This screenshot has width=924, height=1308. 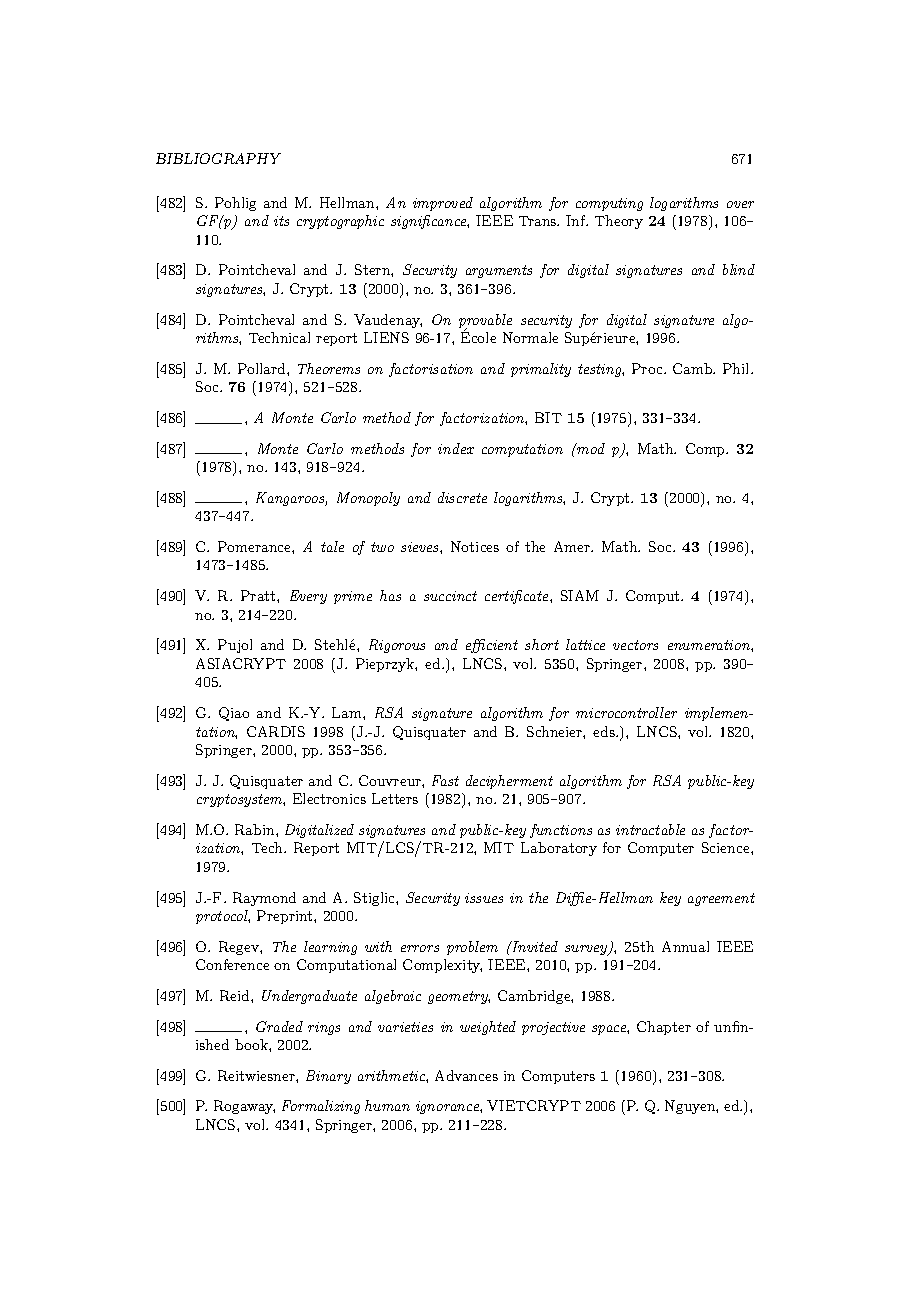 What do you see at coordinates (329, 798) in the screenshot?
I see `Electronics` at bounding box center [329, 798].
